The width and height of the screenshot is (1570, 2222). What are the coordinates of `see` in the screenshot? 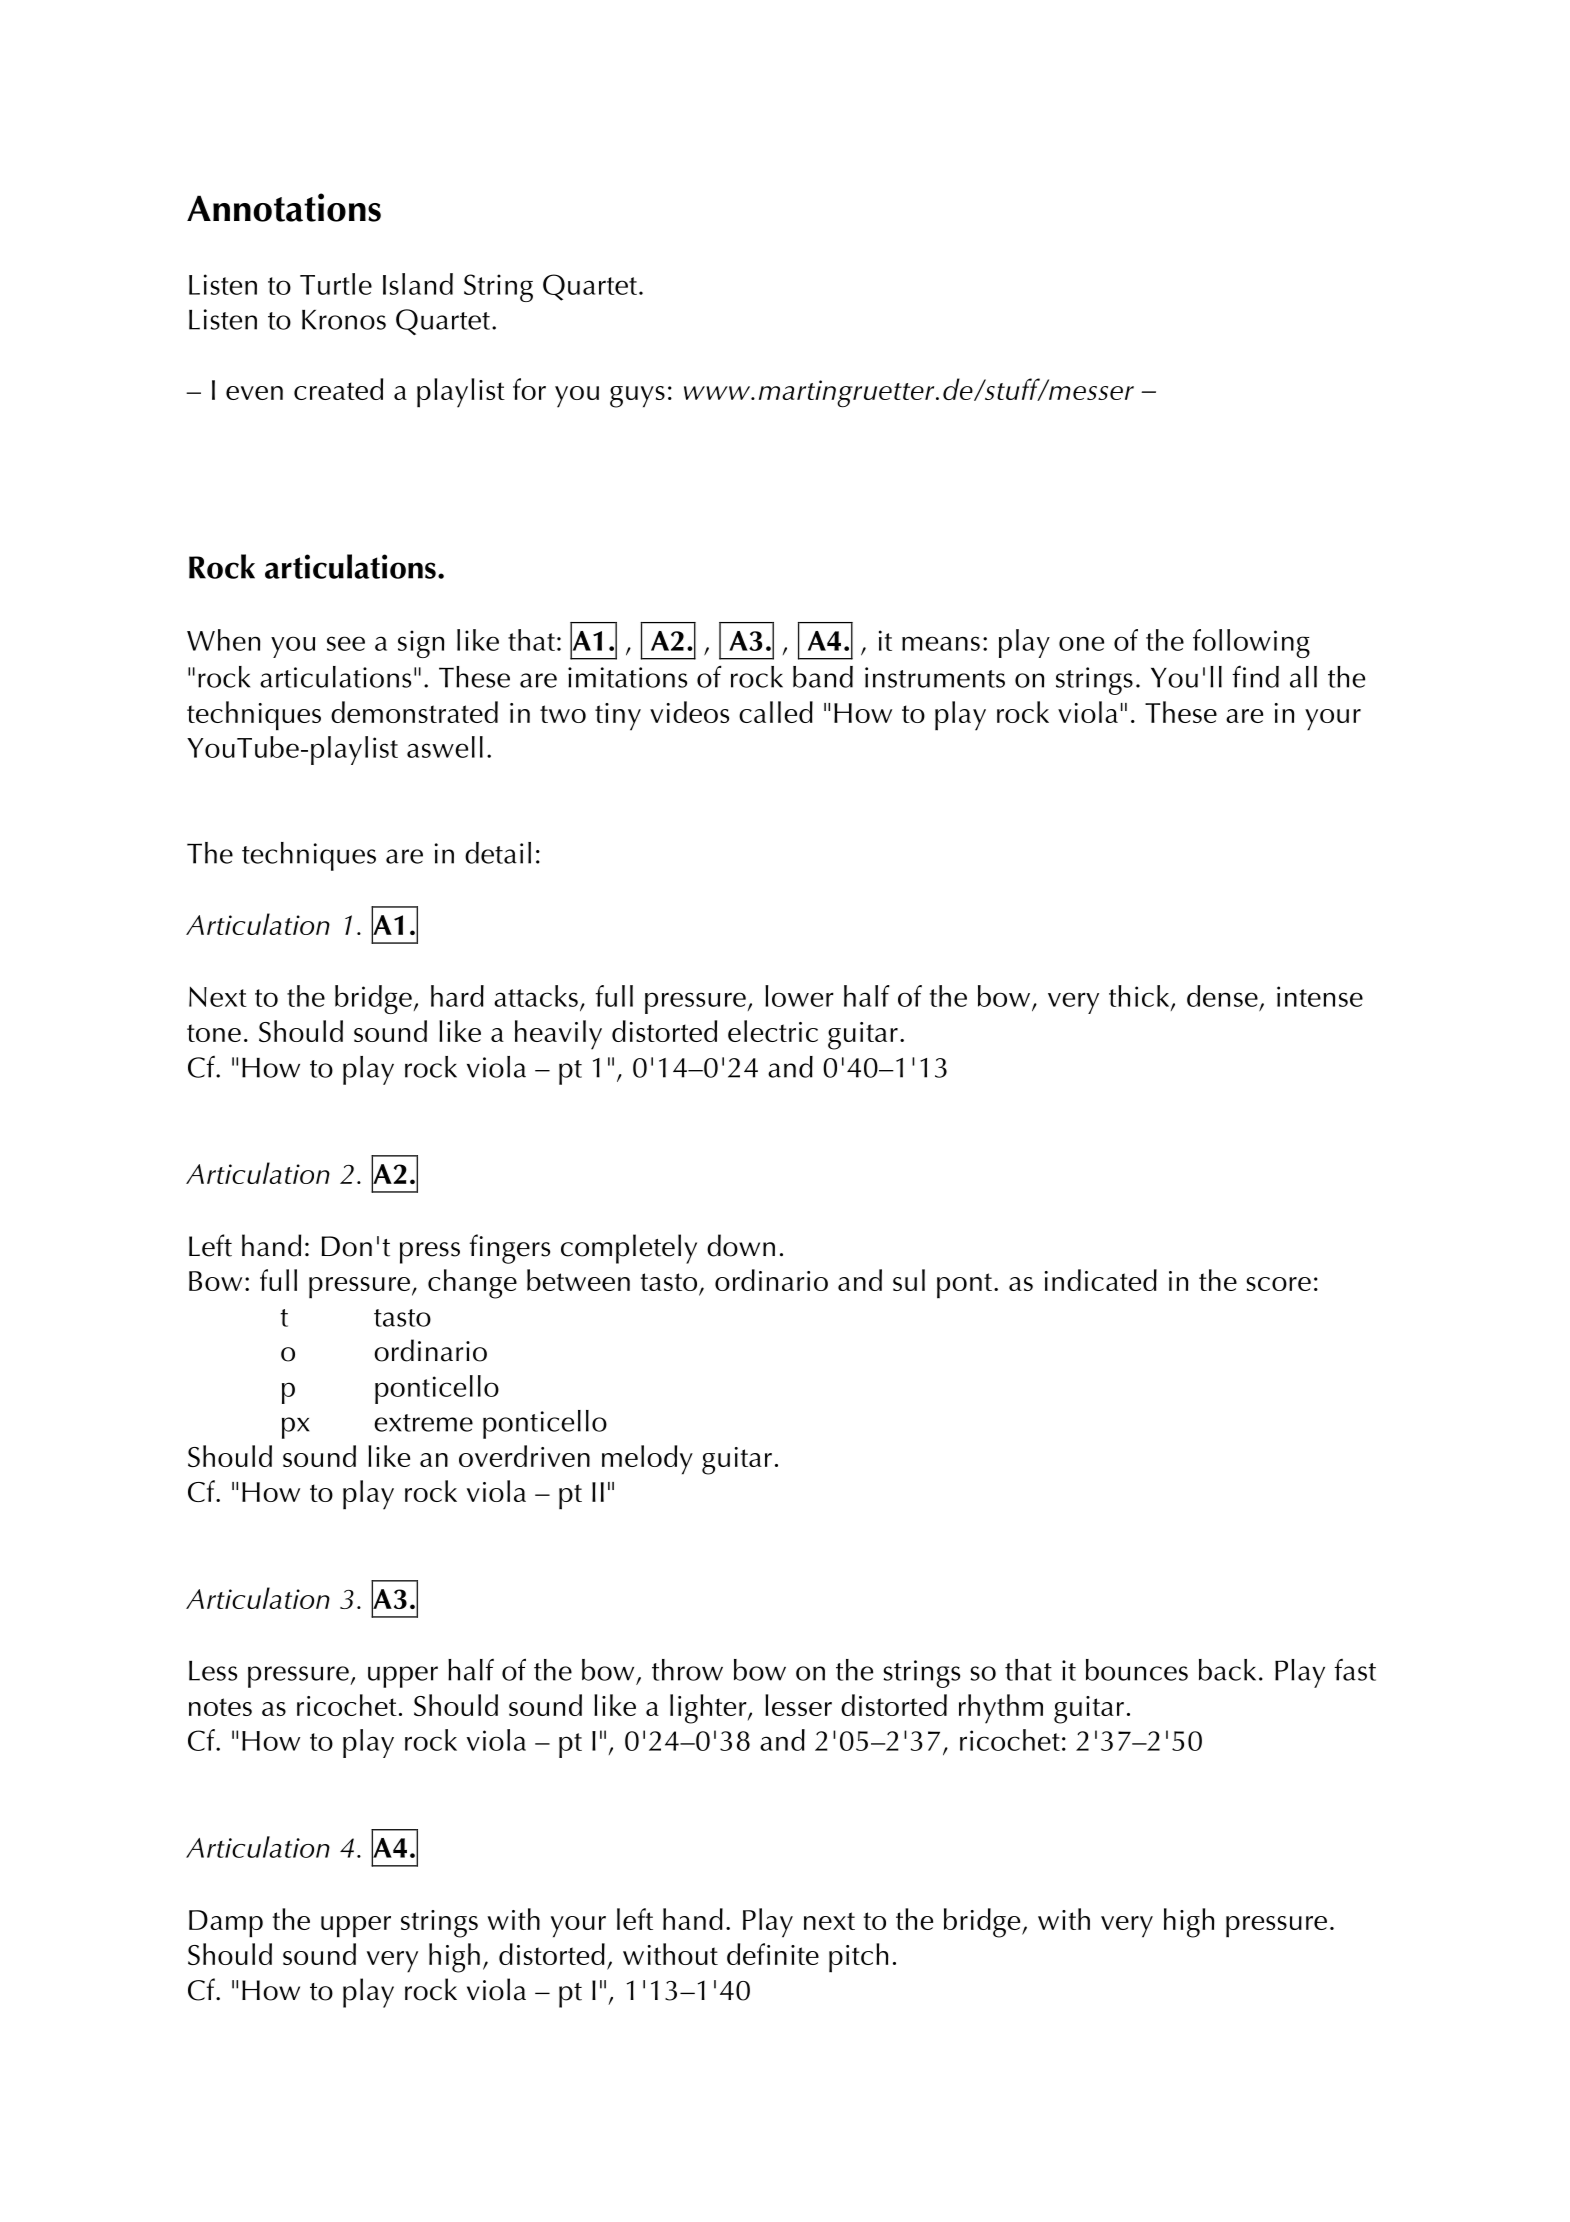 It's located at (346, 643).
